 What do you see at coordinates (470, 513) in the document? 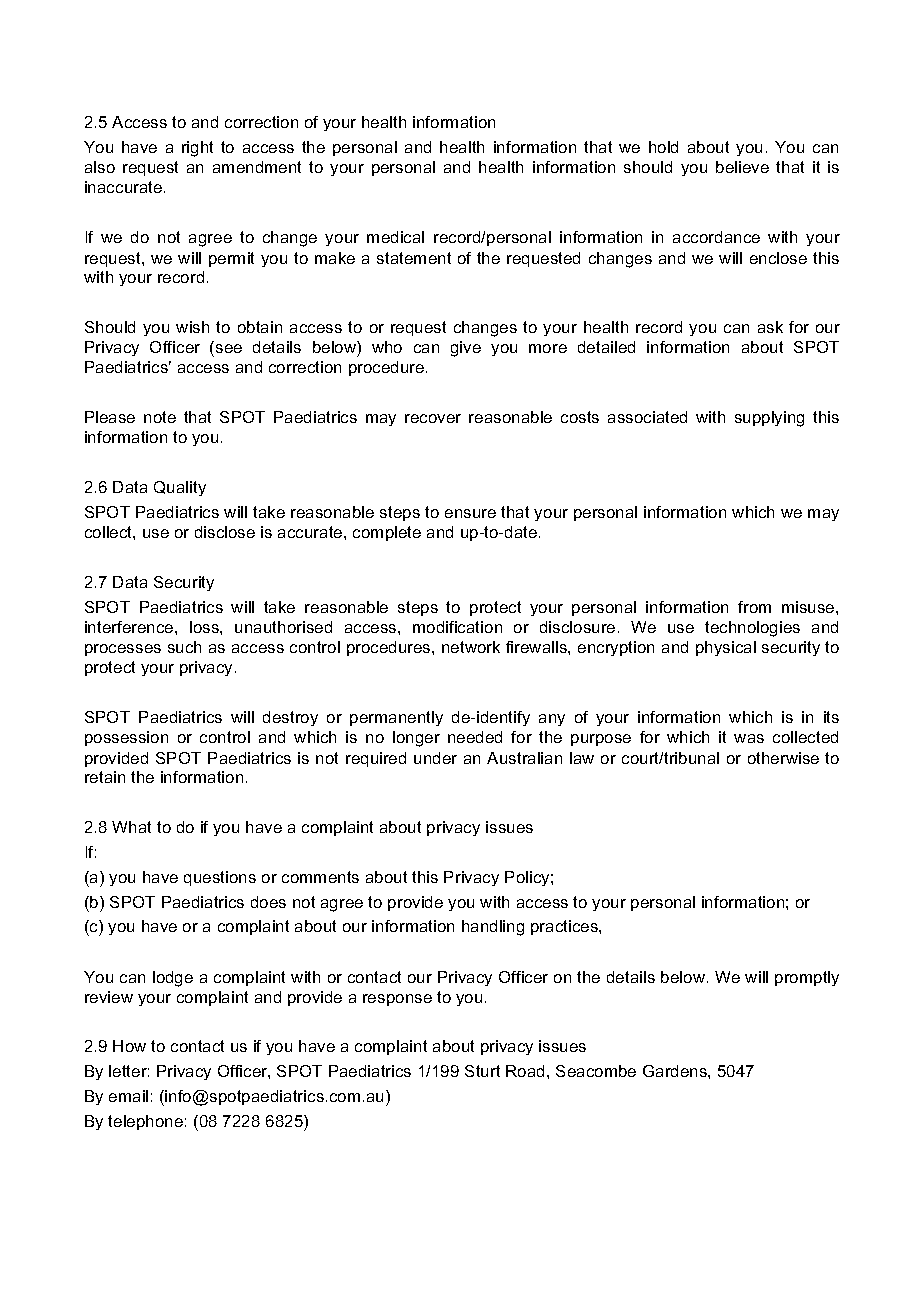
I see `ensure` at bounding box center [470, 513].
